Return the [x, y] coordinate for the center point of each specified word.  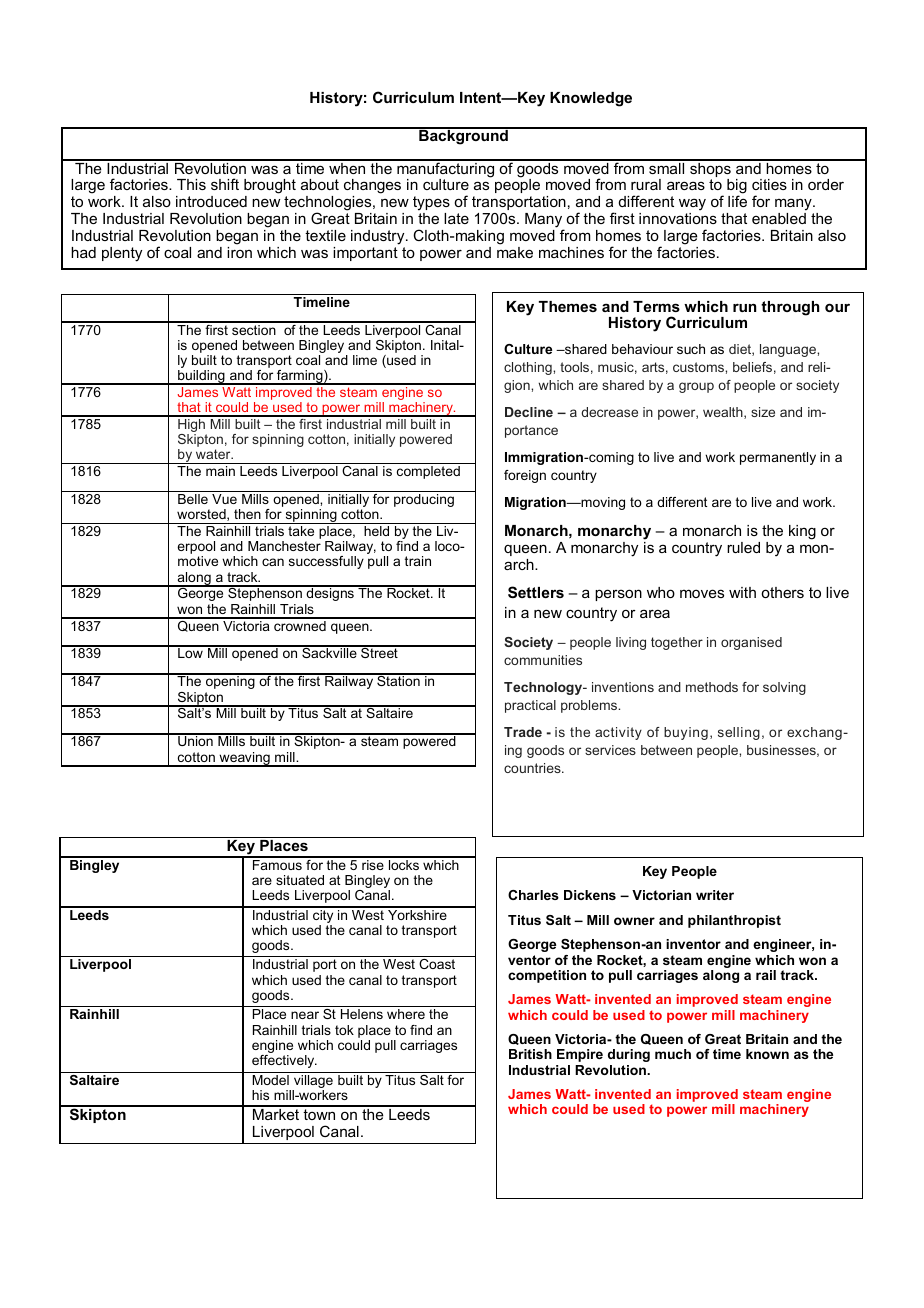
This [191, 184]
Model [270, 1080]
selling [739, 733]
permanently [778, 458]
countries [533, 768]
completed [428, 472]
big [737, 188]
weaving [244, 759]
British [530, 1054]
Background [463, 136]
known [767, 1054]
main [220, 471]
